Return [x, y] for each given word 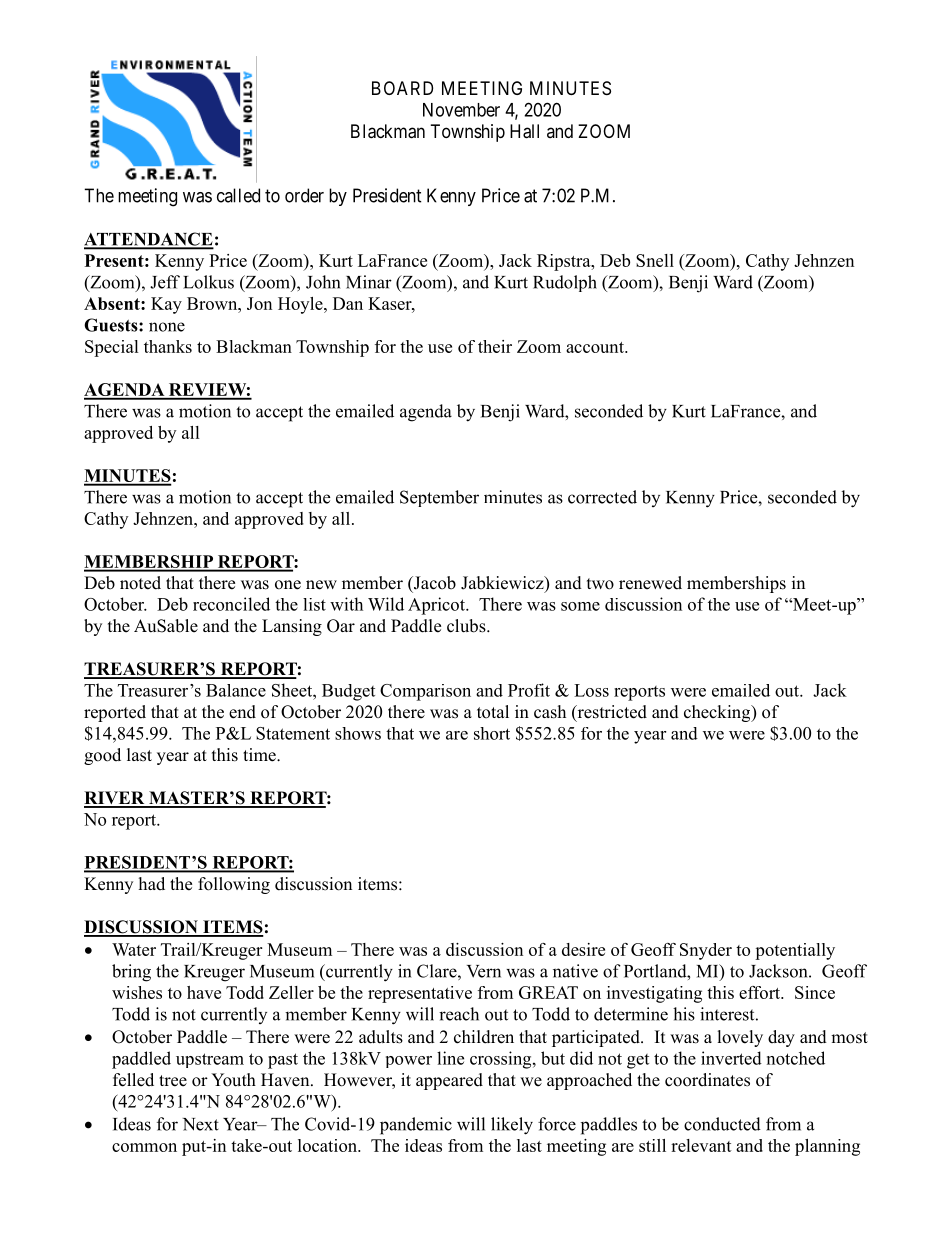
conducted [722, 1124]
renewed [650, 583]
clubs [467, 626]
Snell [655, 260]
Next [201, 1124]
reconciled [231, 604]
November [461, 110]
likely [512, 1126]
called [238, 195]
